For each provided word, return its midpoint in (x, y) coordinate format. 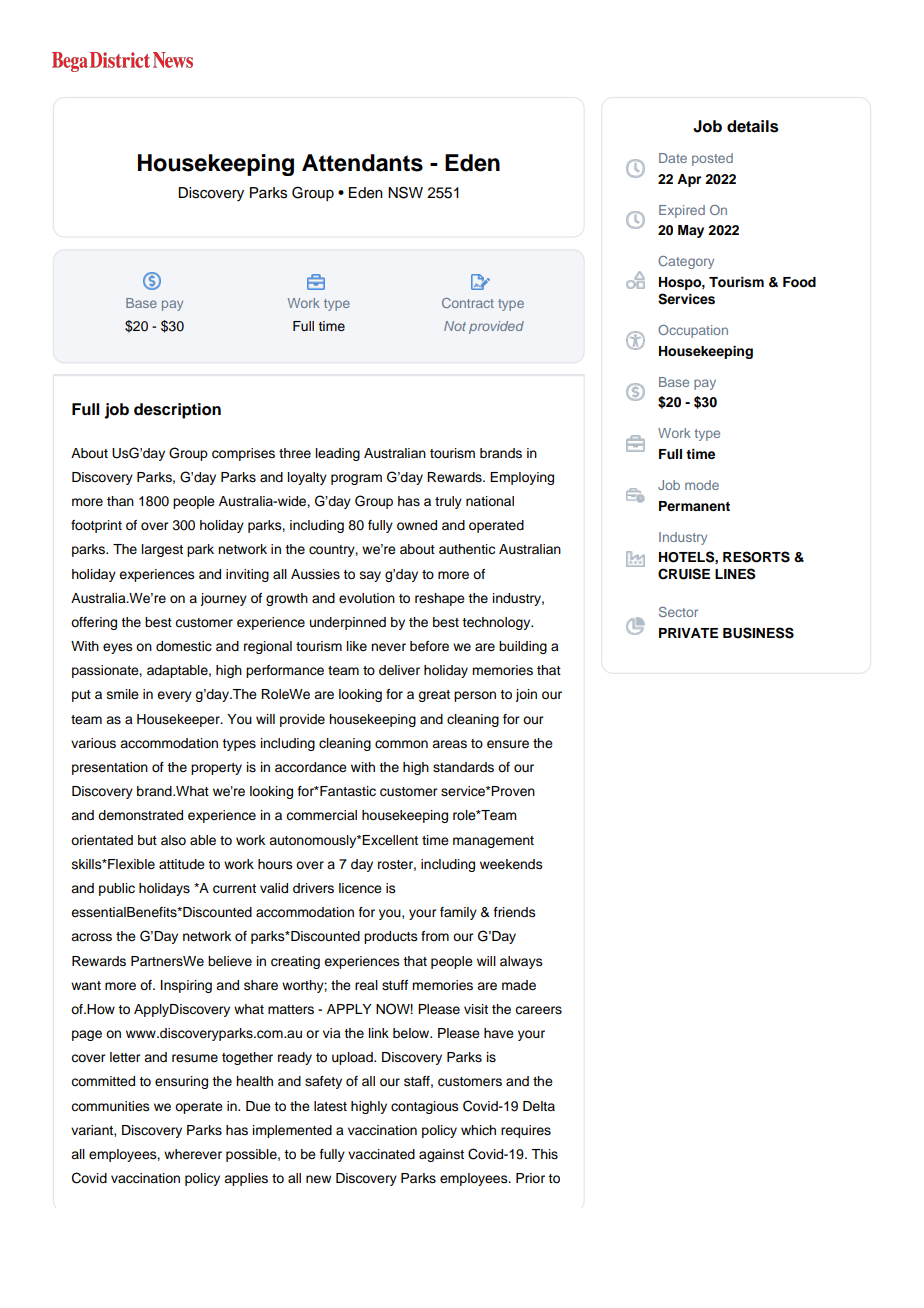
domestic (184, 646)
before (429, 646)
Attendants (362, 163)
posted (712, 159)
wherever (193, 1154)
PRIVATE (688, 633)
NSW (405, 192)
